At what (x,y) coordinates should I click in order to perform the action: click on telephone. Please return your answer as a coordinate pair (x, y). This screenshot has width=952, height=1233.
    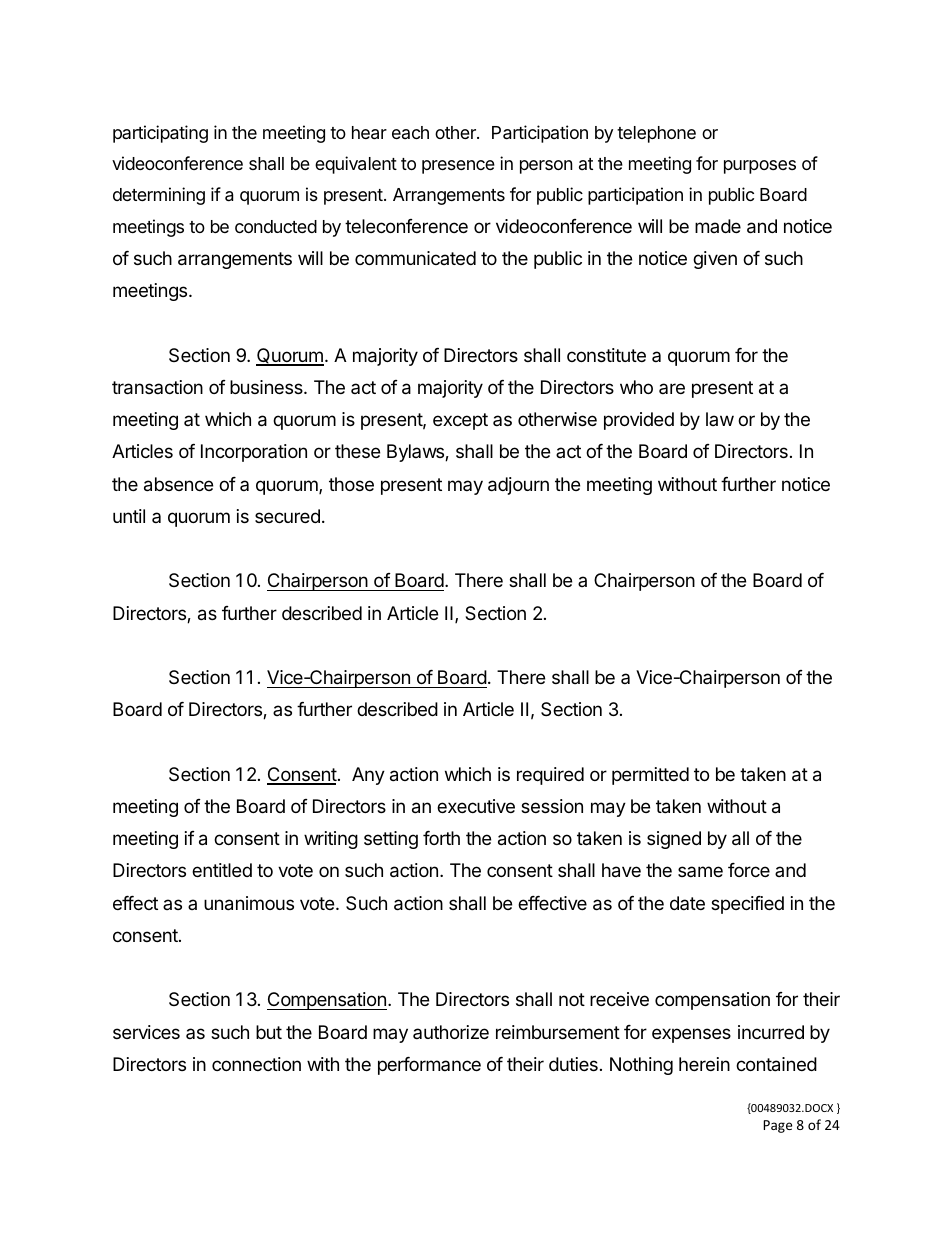
    Looking at the image, I should click on (656, 134).
